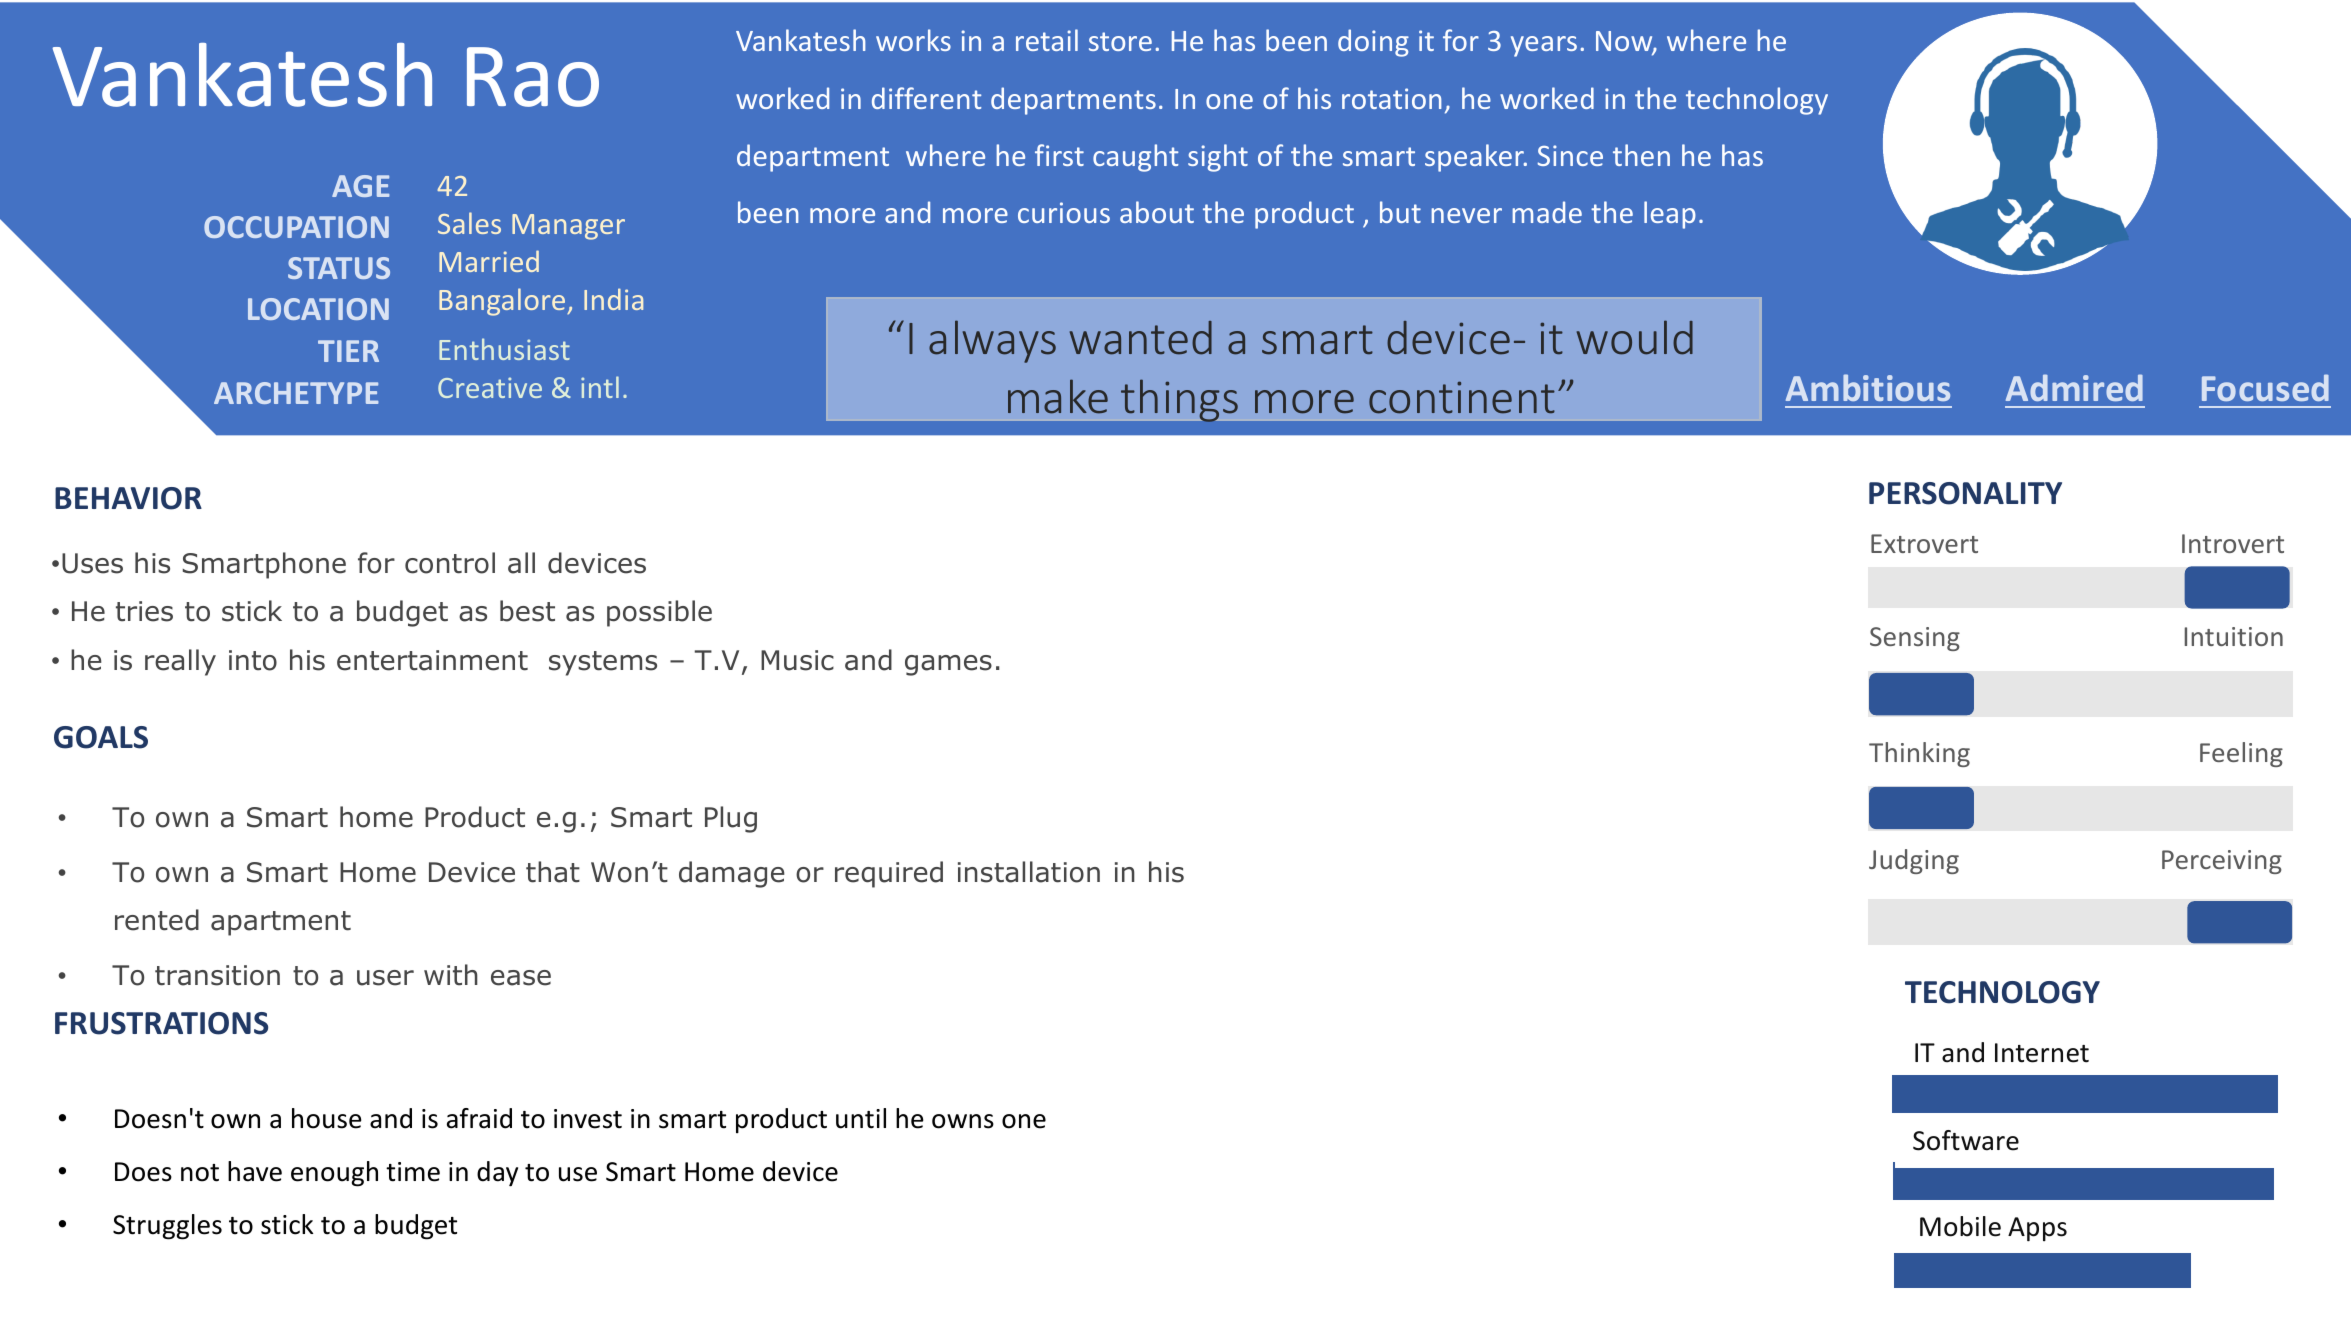 The height and width of the screenshot is (1322, 2351). I want to click on store, so click(1120, 41).
